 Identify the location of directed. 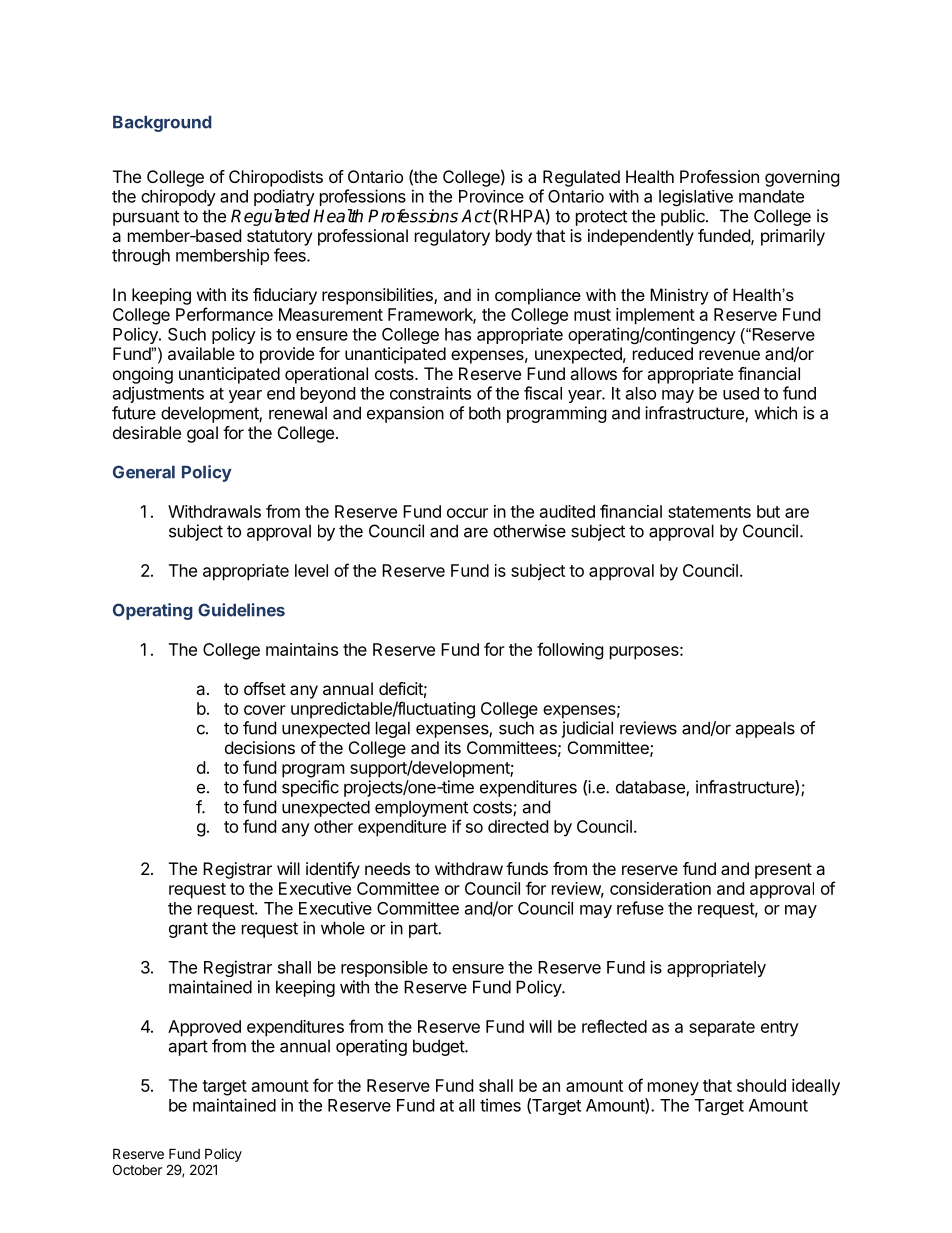
(518, 826).
